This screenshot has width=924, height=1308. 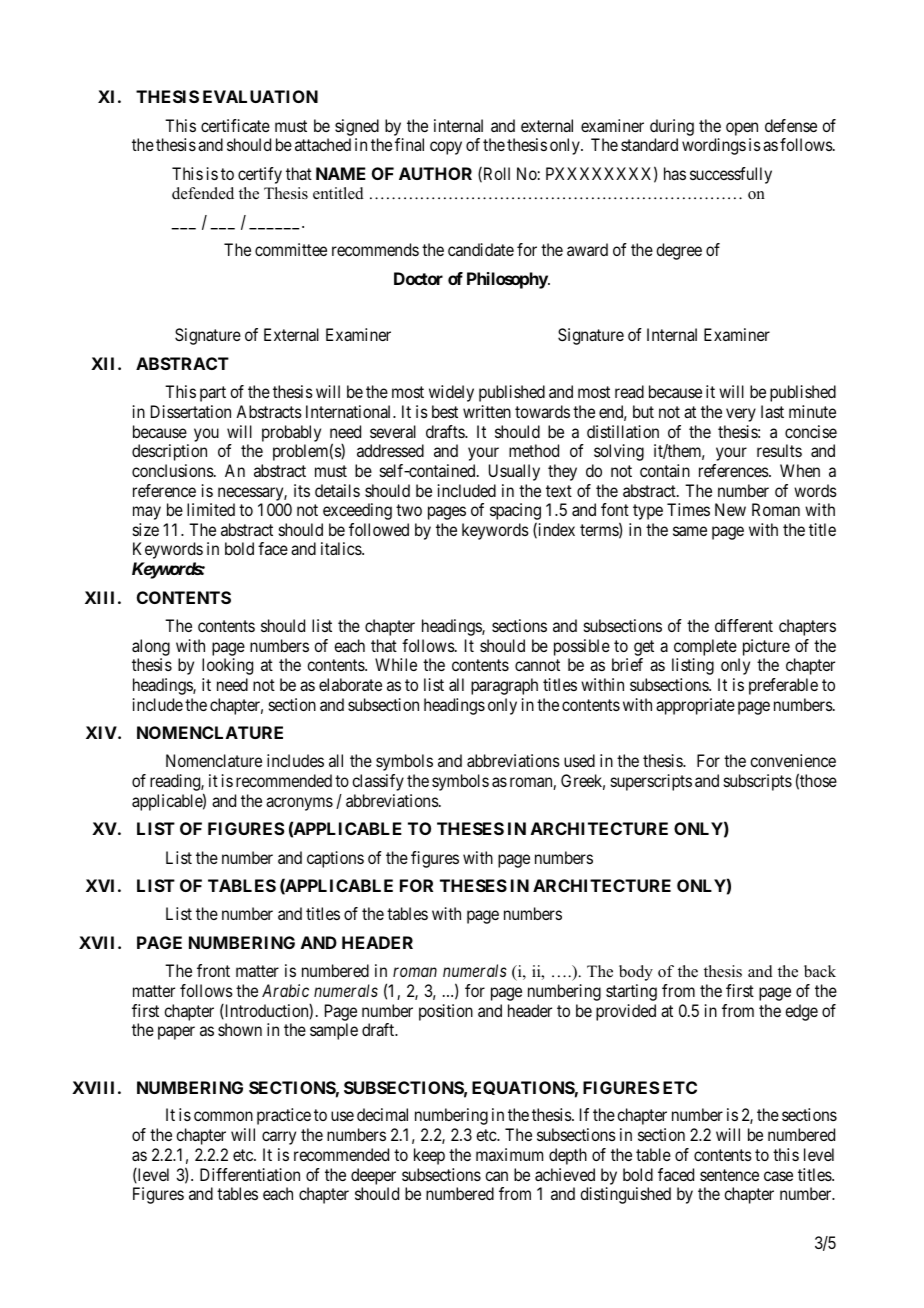 What do you see at coordinates (235, 125) in the screenshot?
I see `certificate` at bounding box center [235, 125].
